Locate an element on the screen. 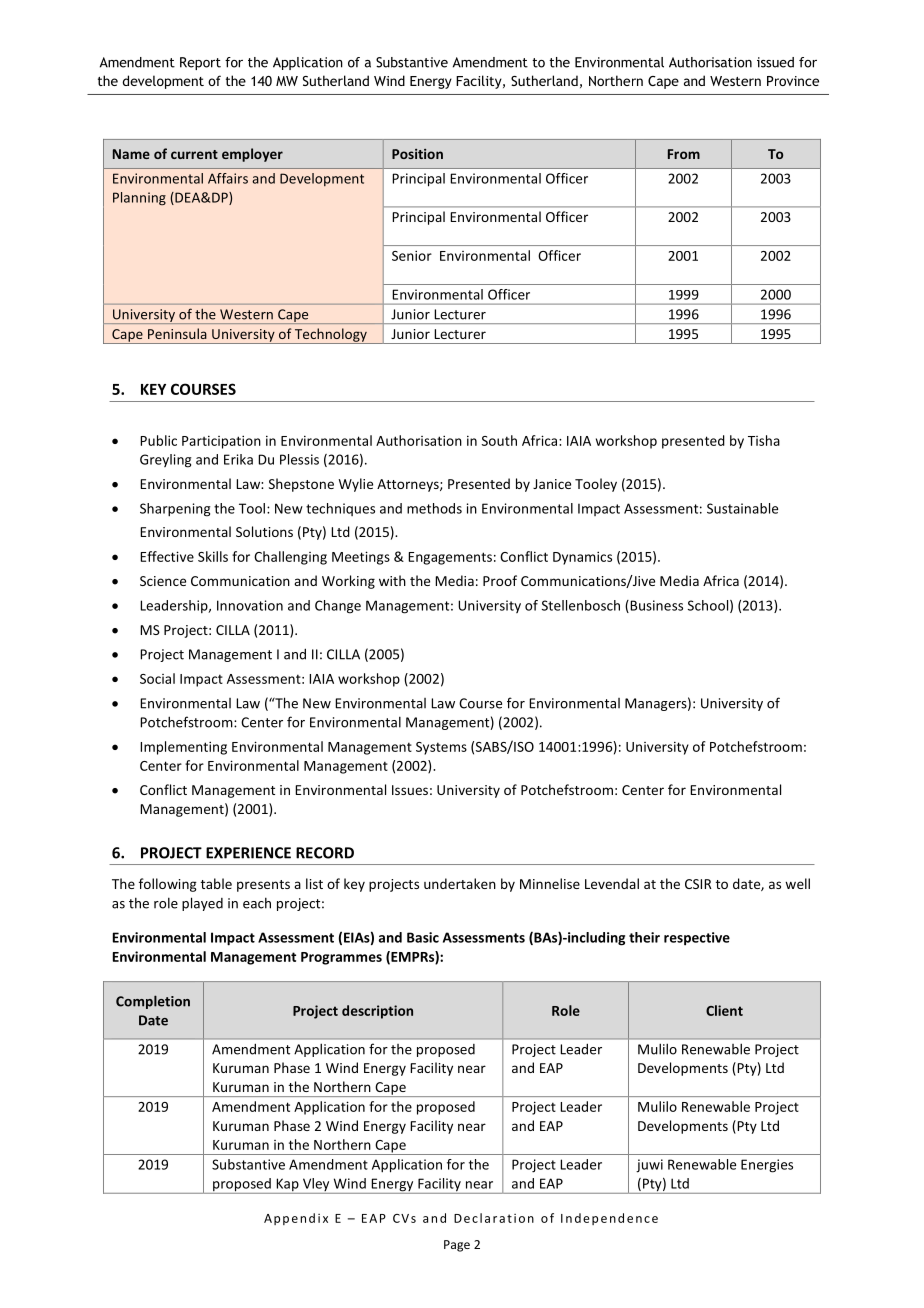  Energies is located at coordinates (767, 1166).
